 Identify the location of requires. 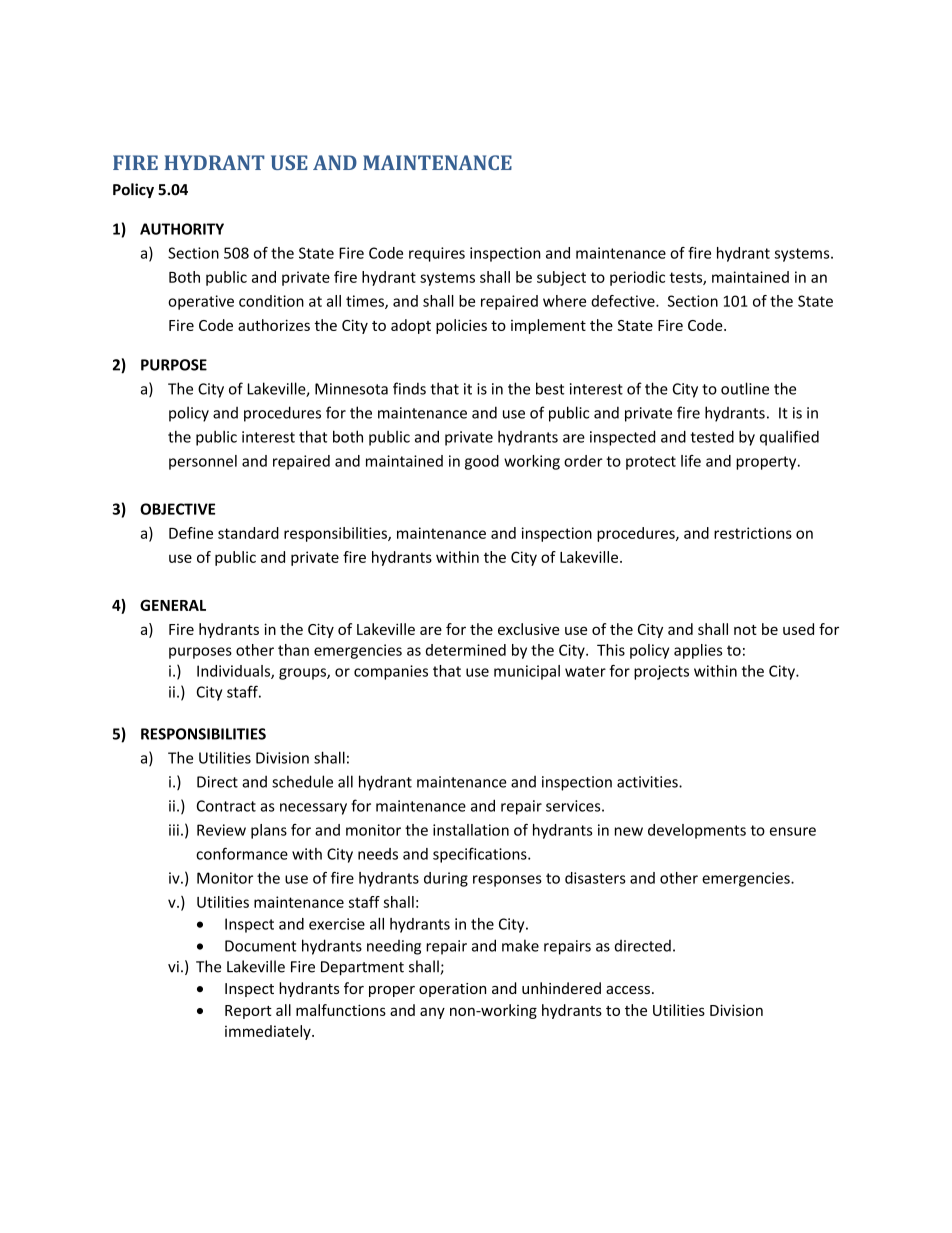
(437, 254).
